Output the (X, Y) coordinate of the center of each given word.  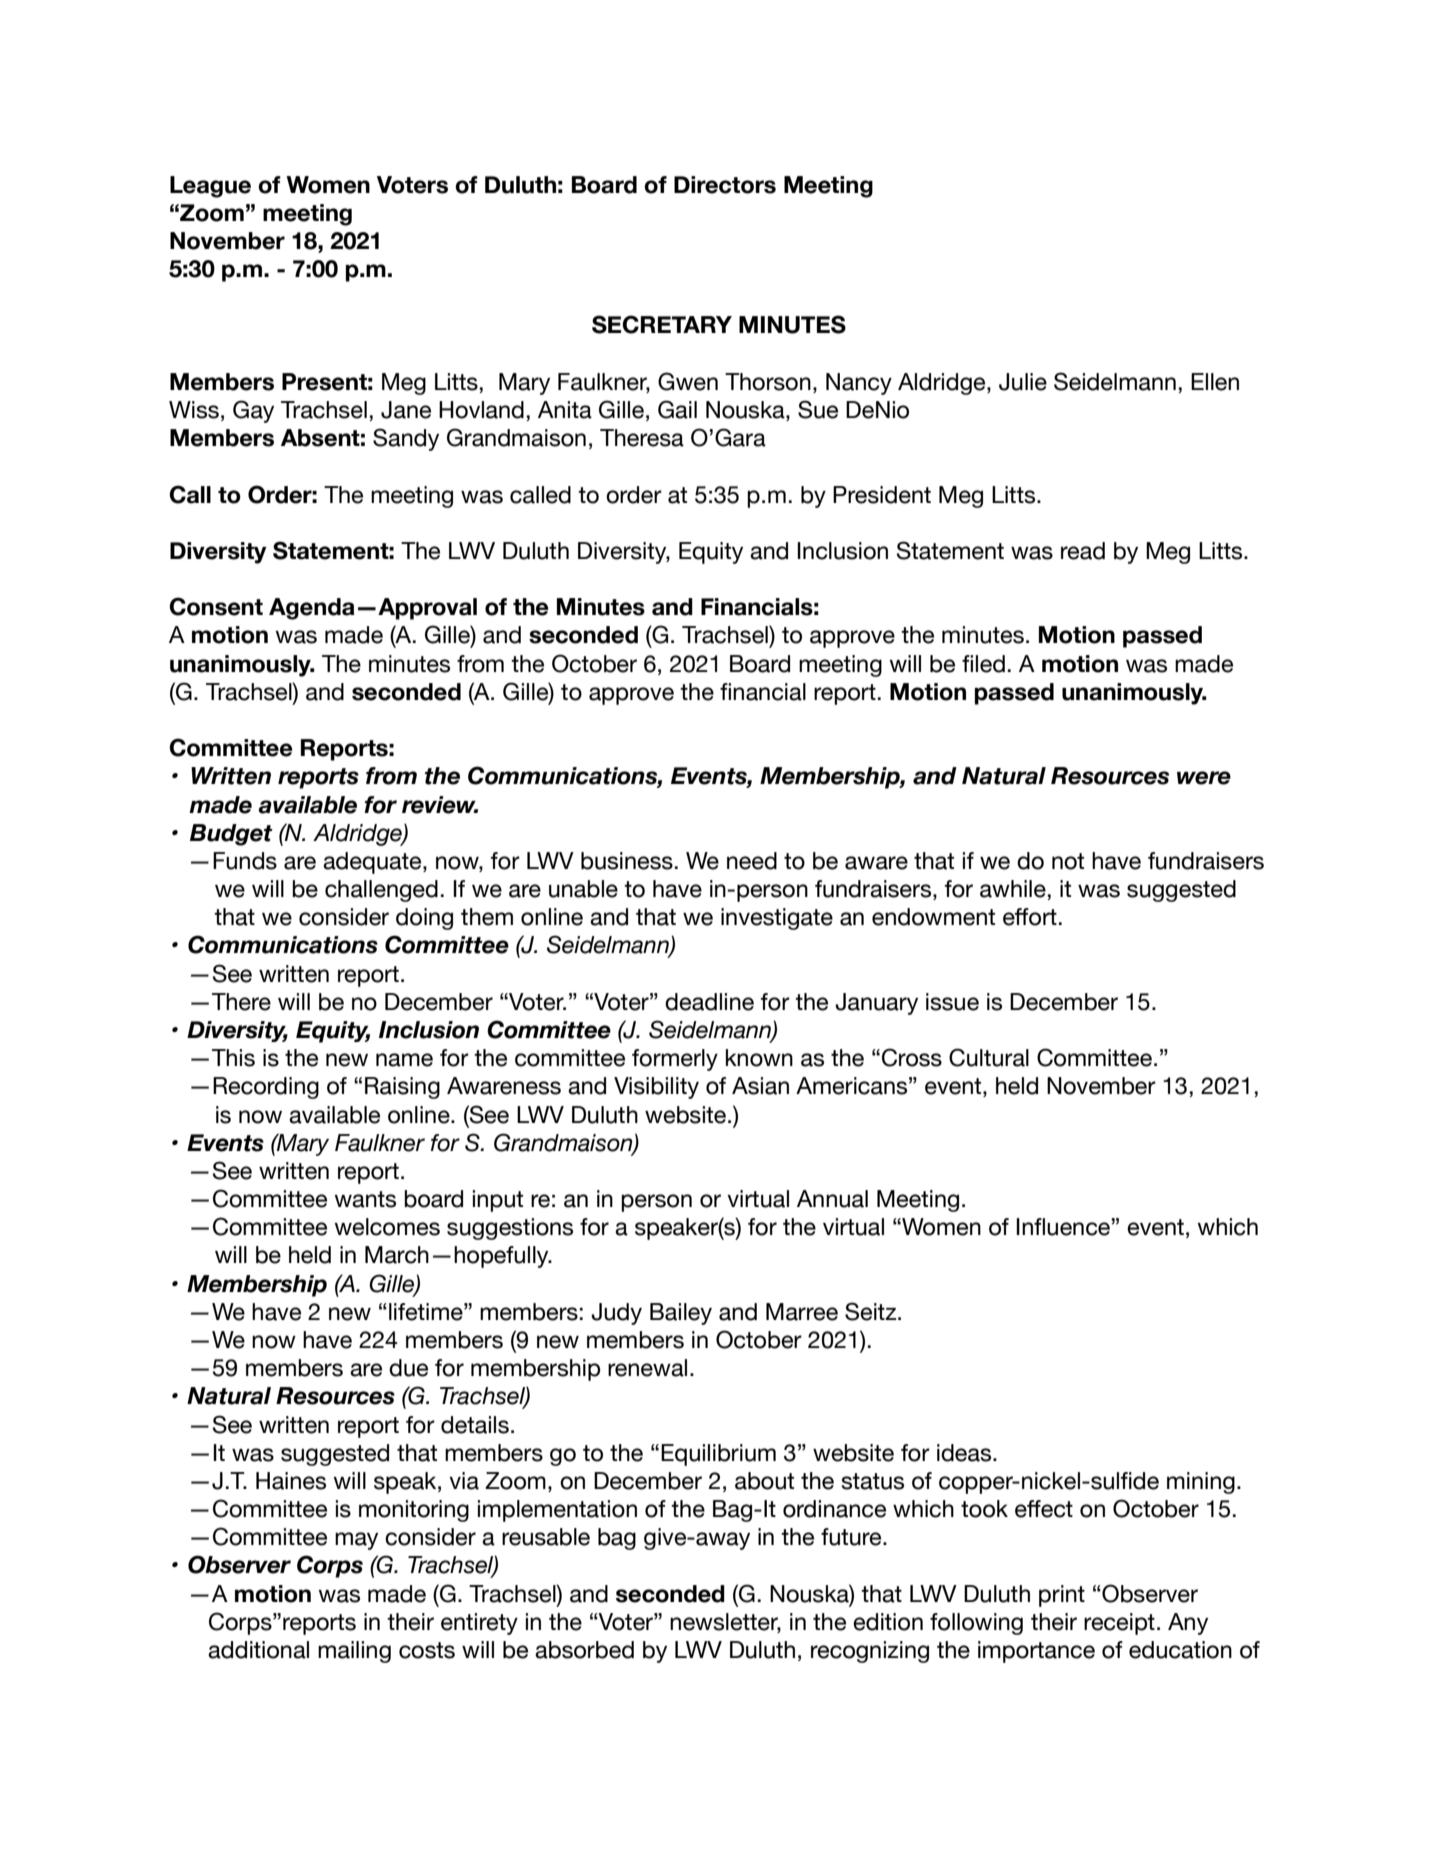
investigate (777, 919)
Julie (1023, 382)
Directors (725, 185)
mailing (354, 1652)
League (210, 187)
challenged (381, 891)
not (1068, 861)
